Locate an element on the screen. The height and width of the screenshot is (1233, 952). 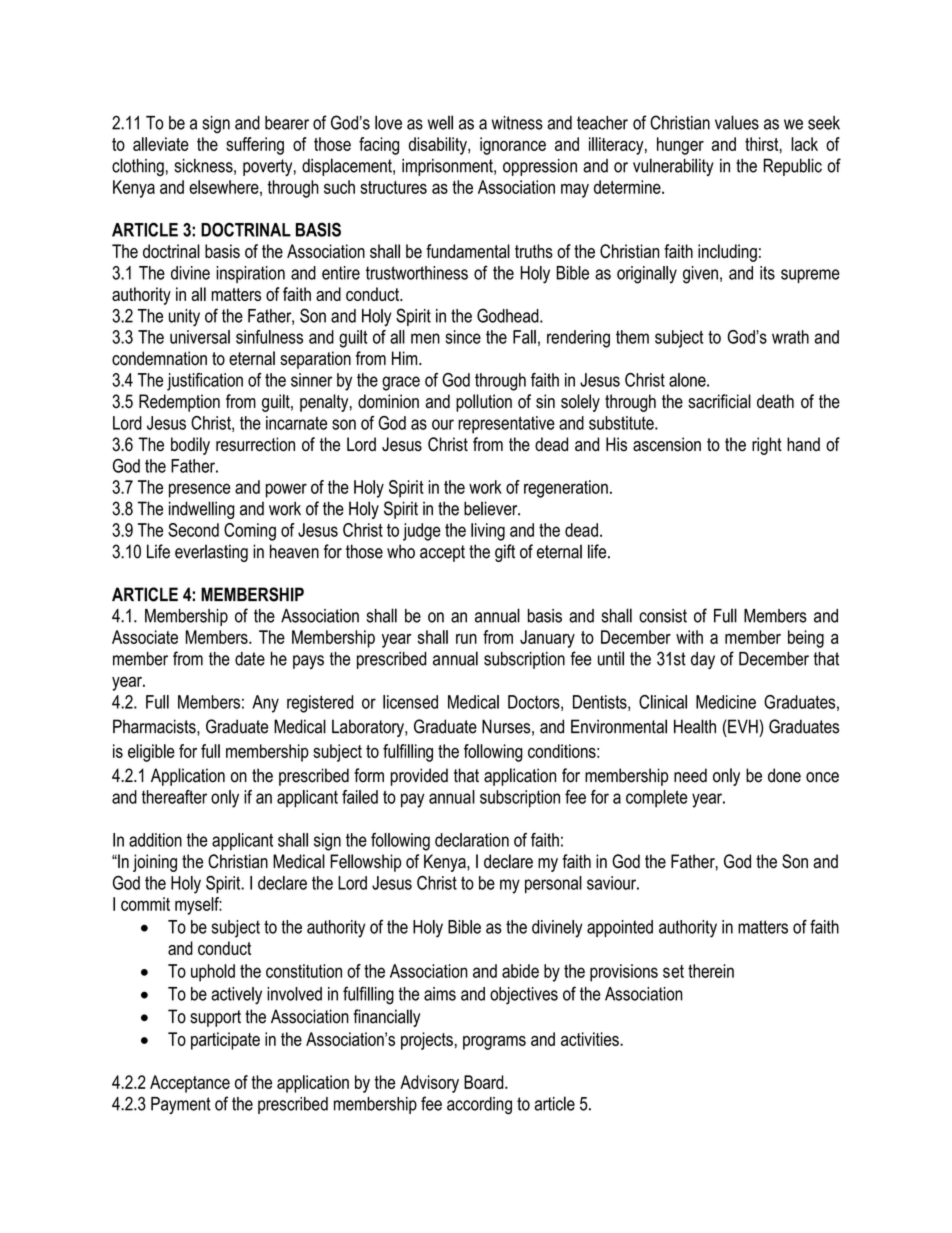
suffering is located at coordinates (255, 146).
